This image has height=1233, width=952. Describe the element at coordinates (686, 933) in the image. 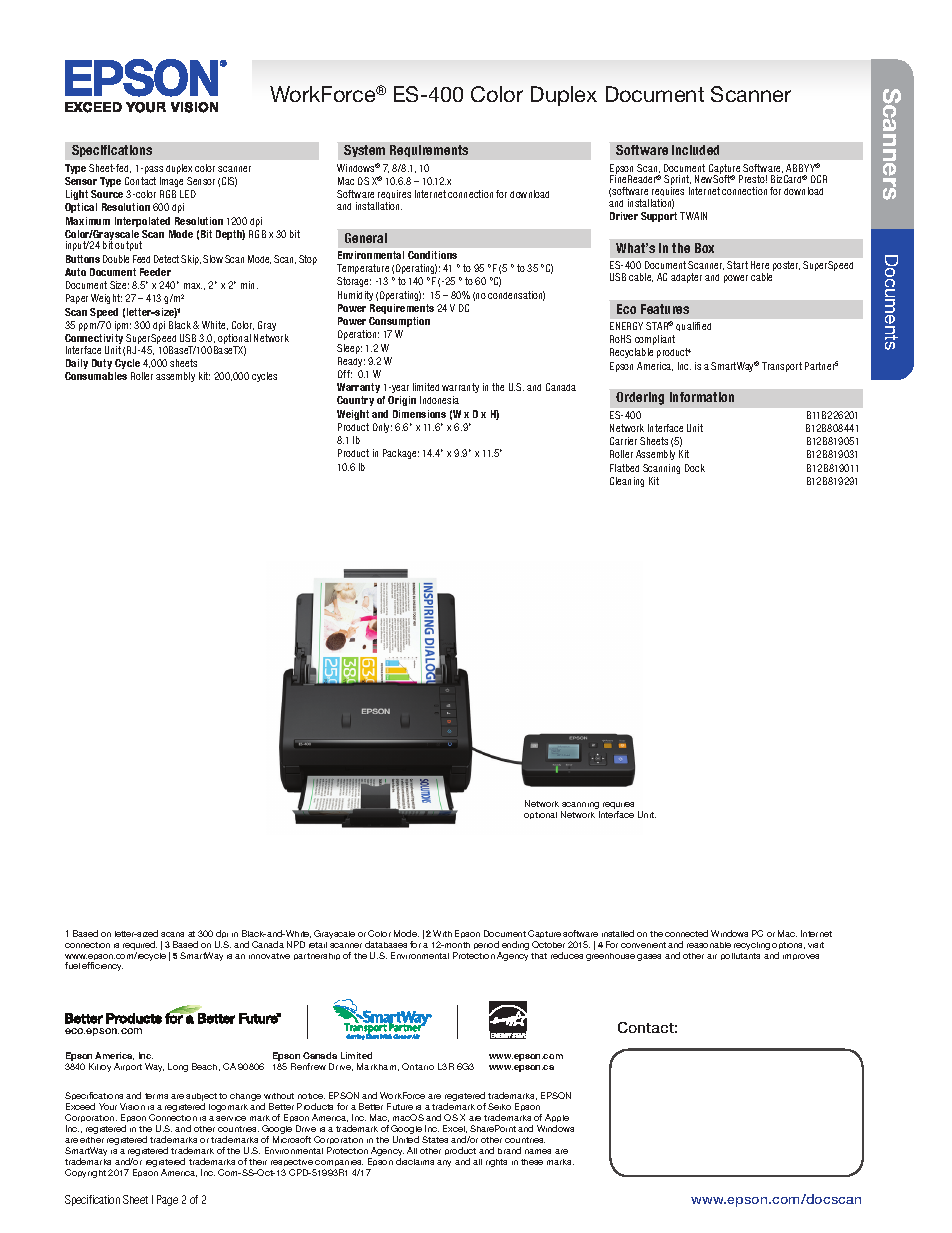

I see `connected` at that location.
